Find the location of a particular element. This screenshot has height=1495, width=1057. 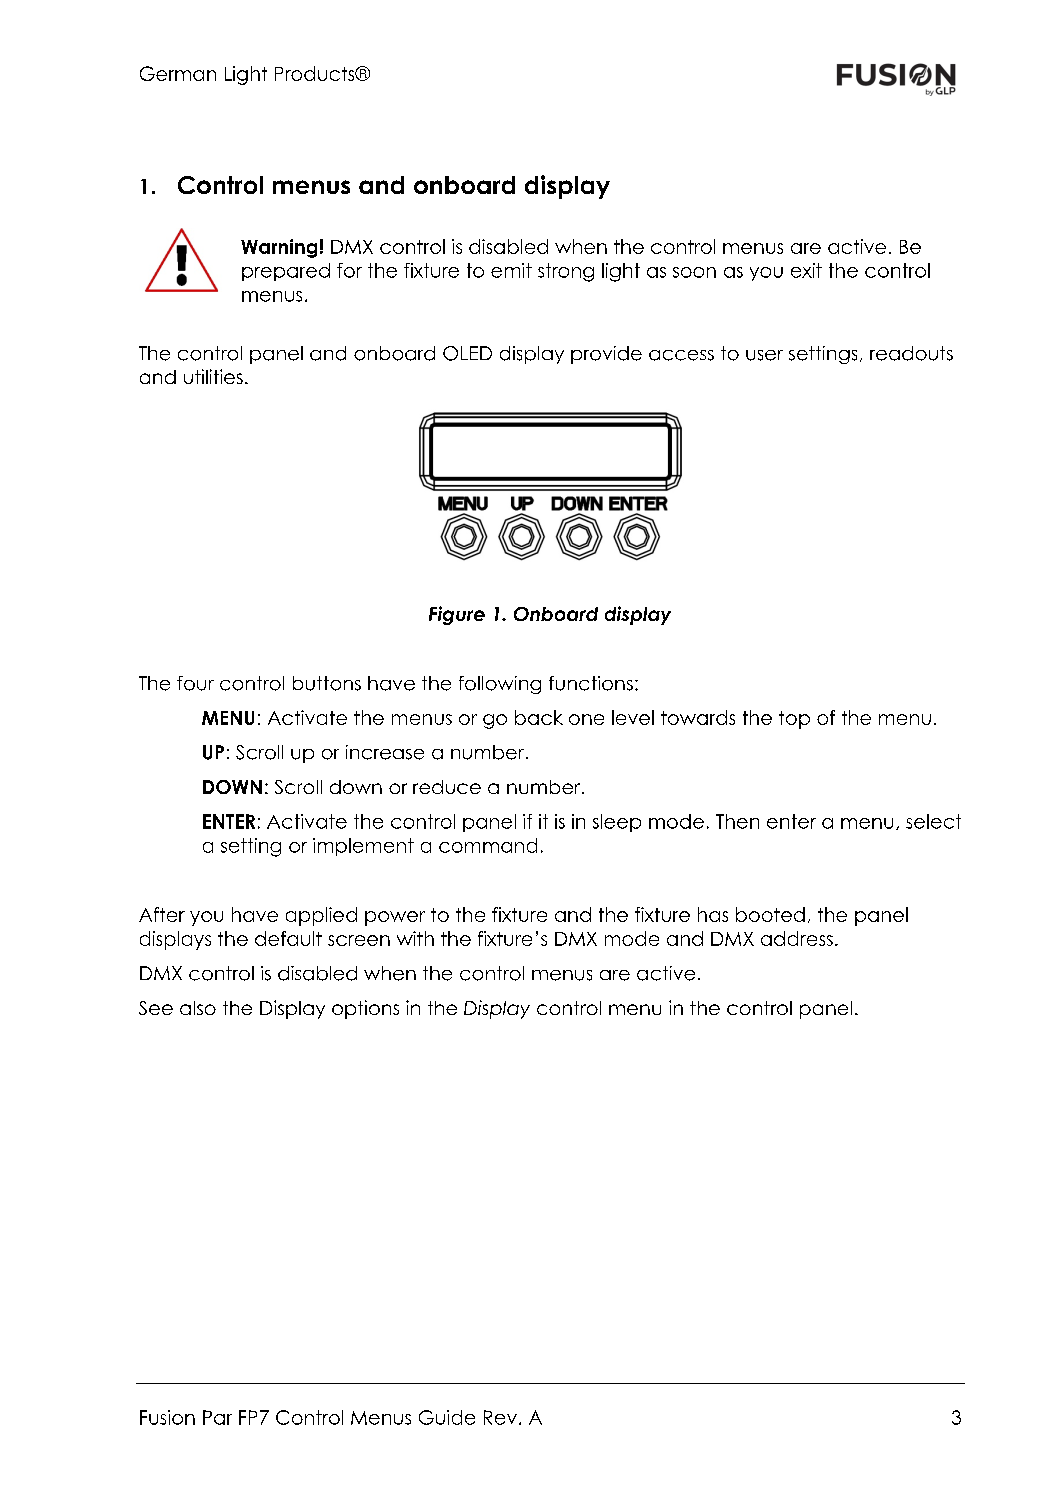

default is located at coordinates (288, 938).
